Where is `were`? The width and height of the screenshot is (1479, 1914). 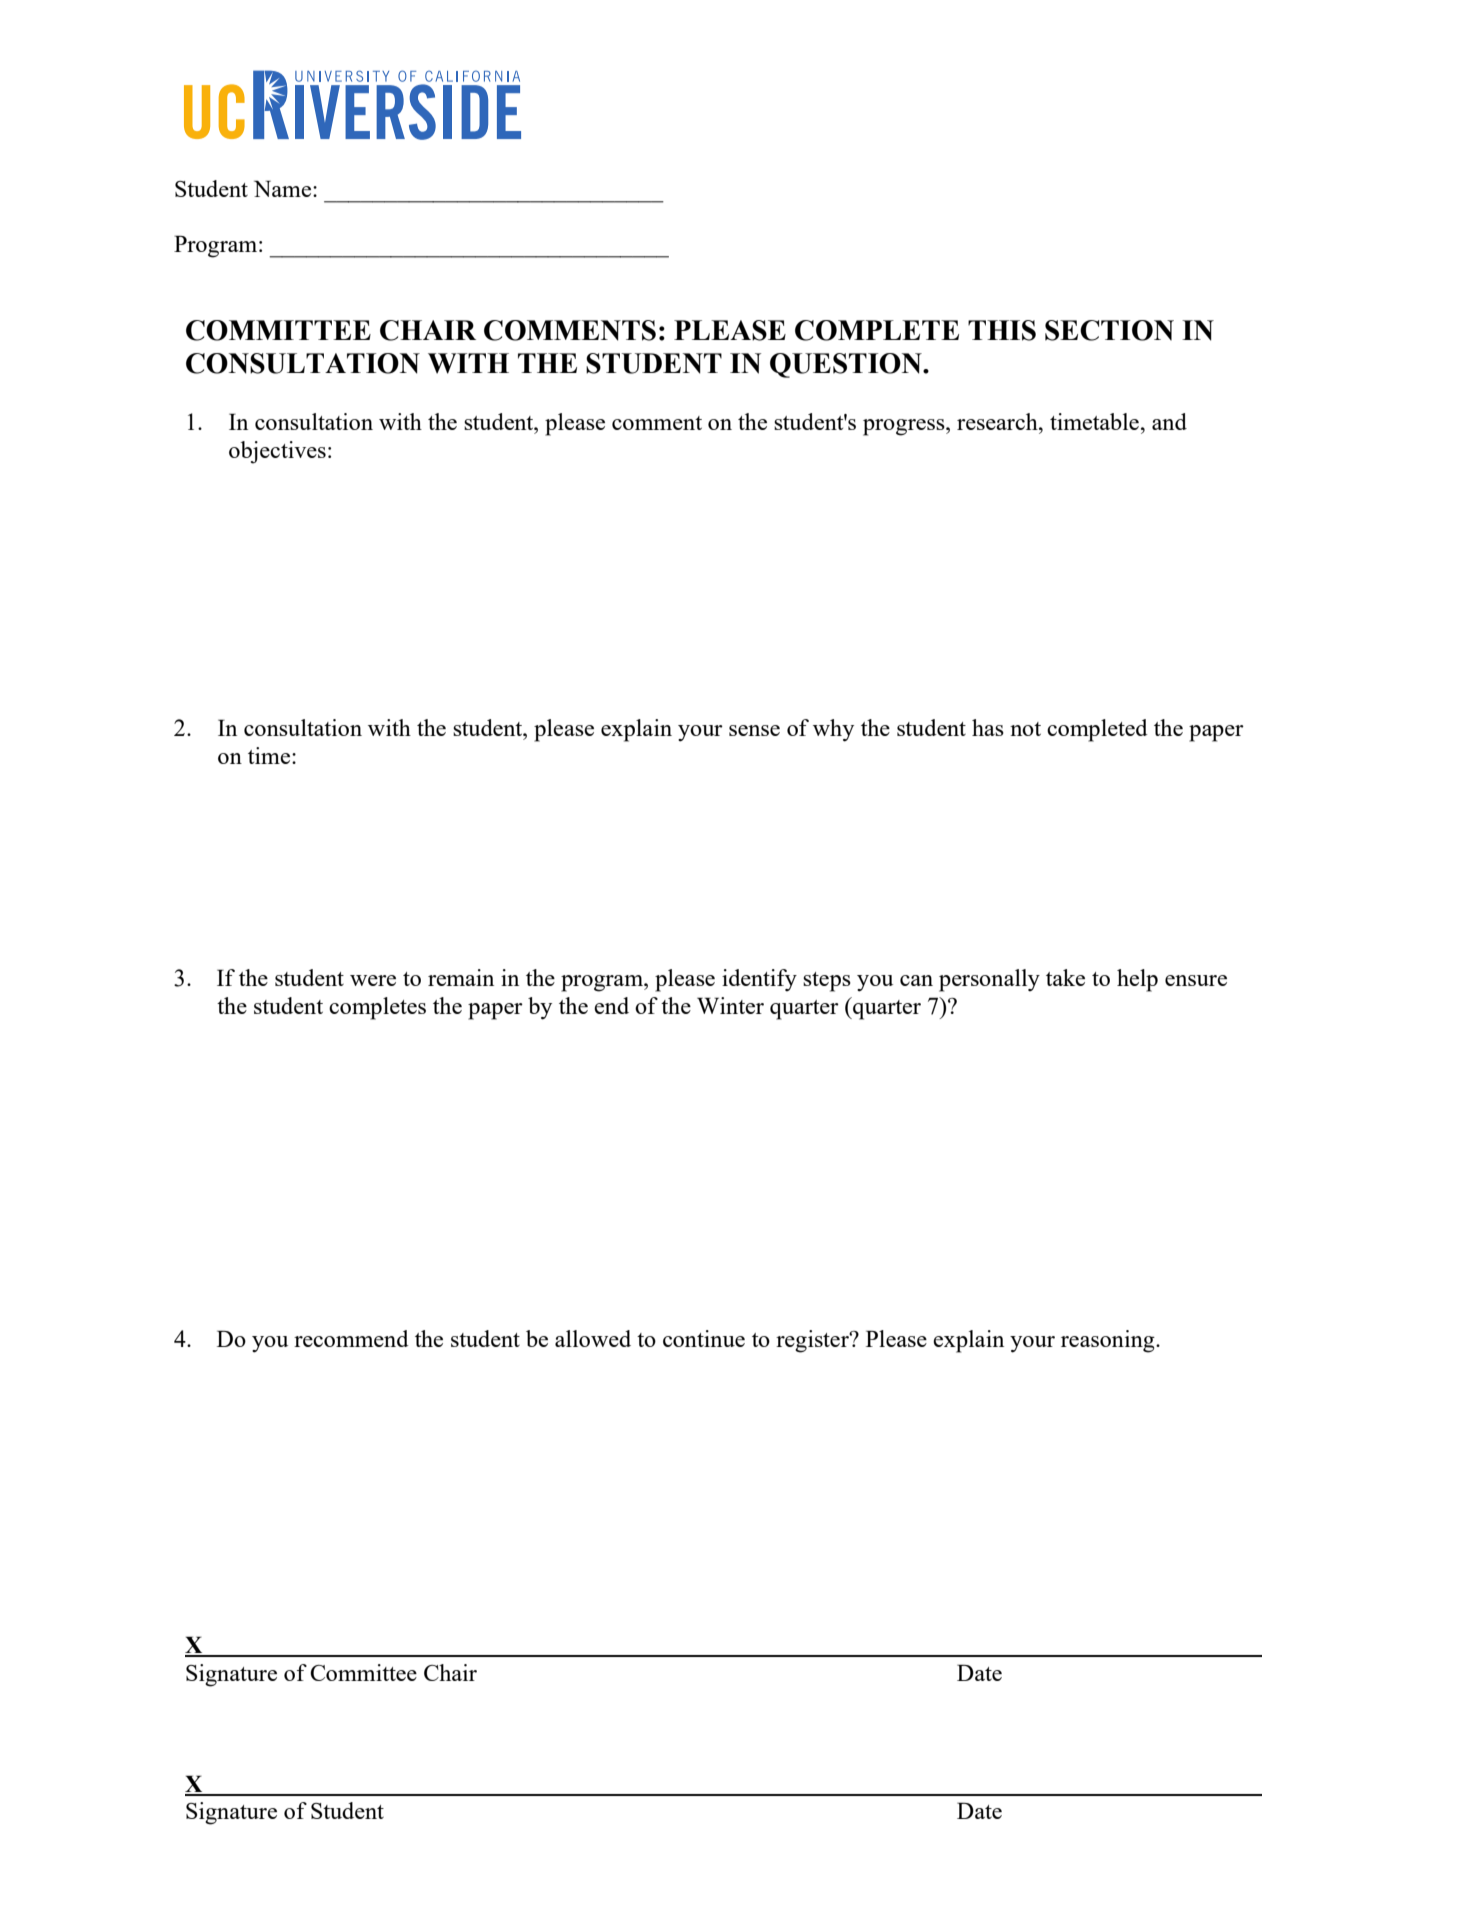
were is located at coordinates (373, 980).
